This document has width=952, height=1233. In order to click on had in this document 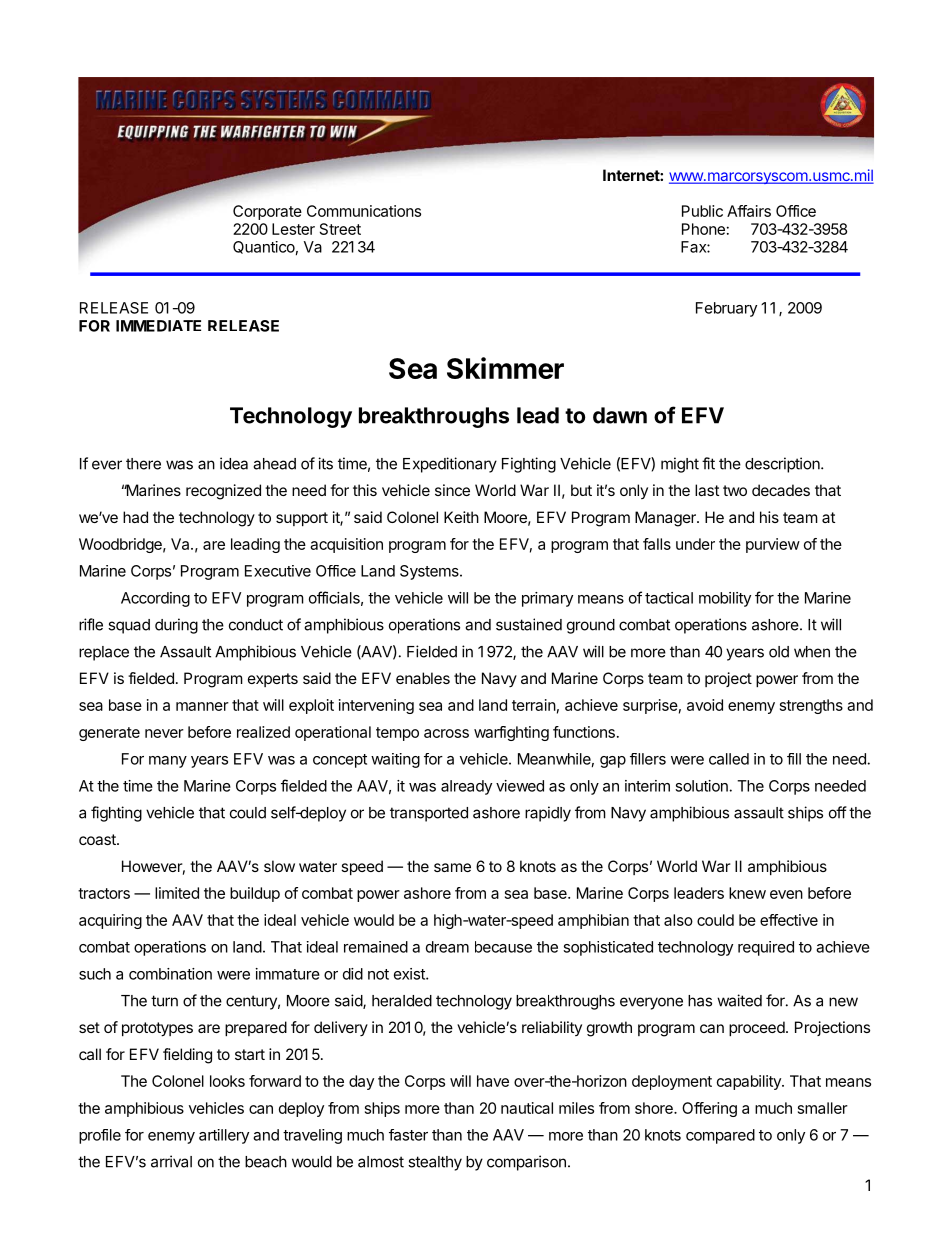, I will do `click(135, 517)`.
